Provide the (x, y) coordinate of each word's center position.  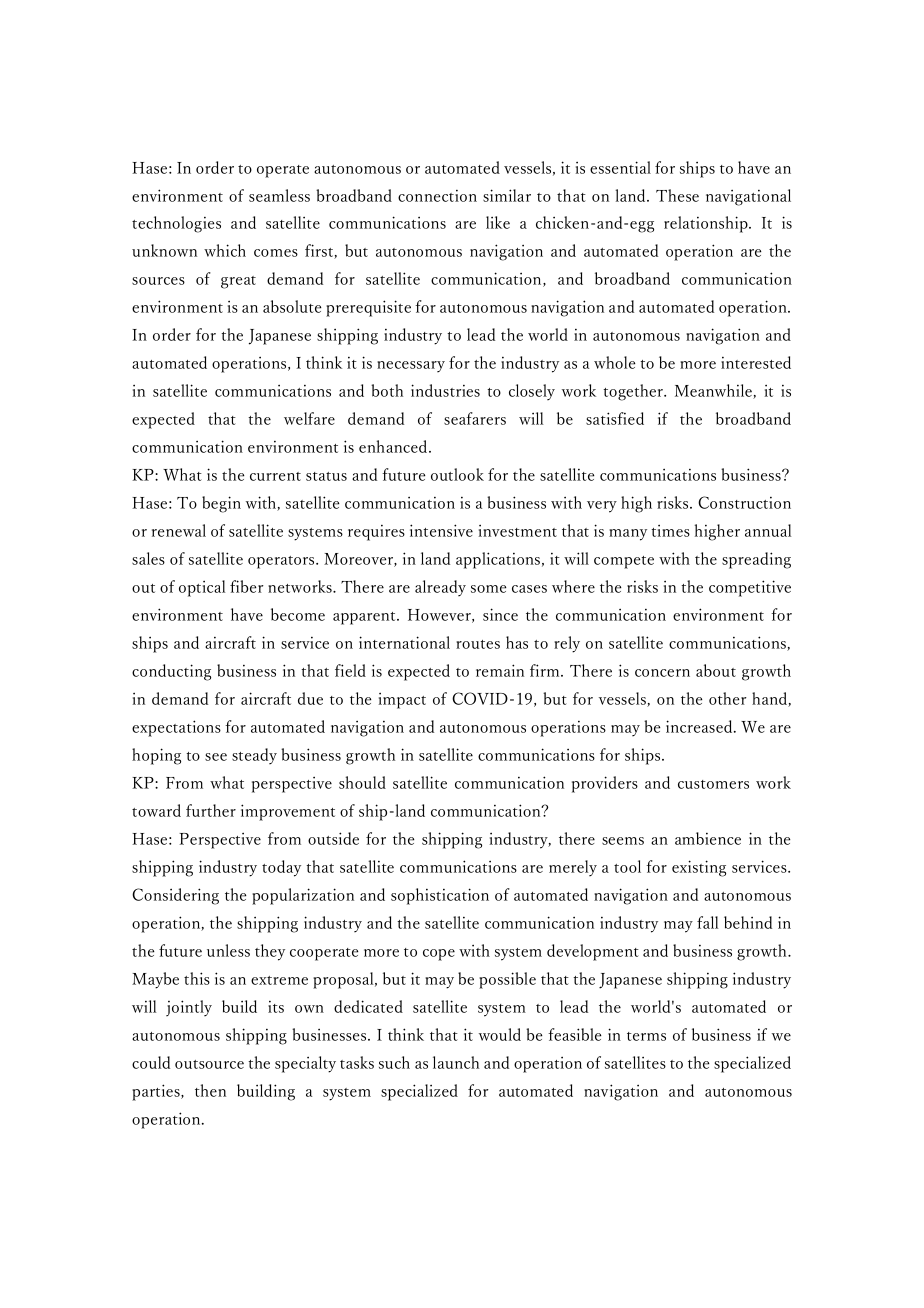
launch (456, 1062)
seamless (279, 195)
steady (254, 756)
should (362, 782)
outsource (209, 1064)
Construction (744, 502)
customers (713, 784)
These (677, 195)
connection (437, 196)
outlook (457, 474)
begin (221, 504)
